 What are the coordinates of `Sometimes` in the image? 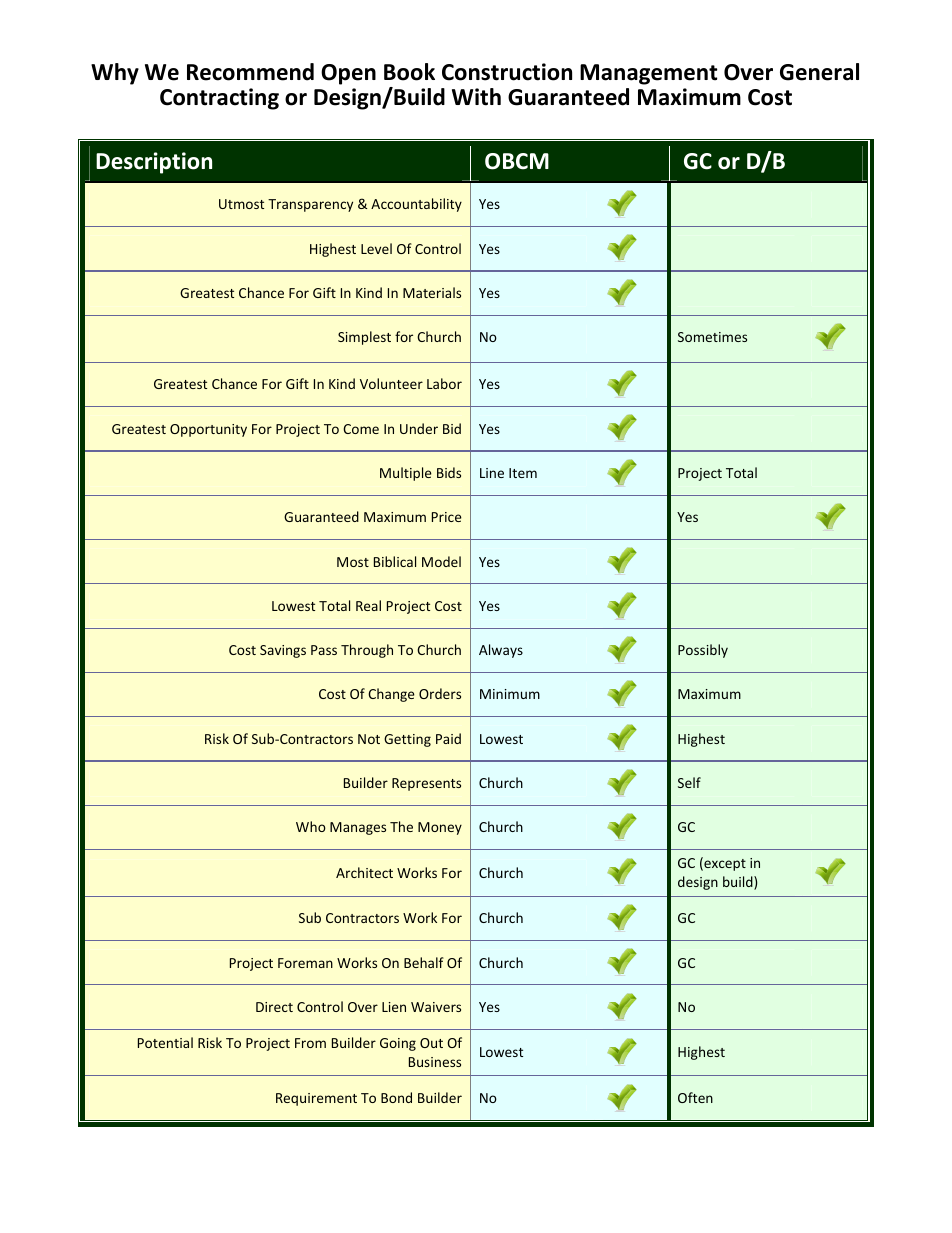 It's located at (712, 337).
